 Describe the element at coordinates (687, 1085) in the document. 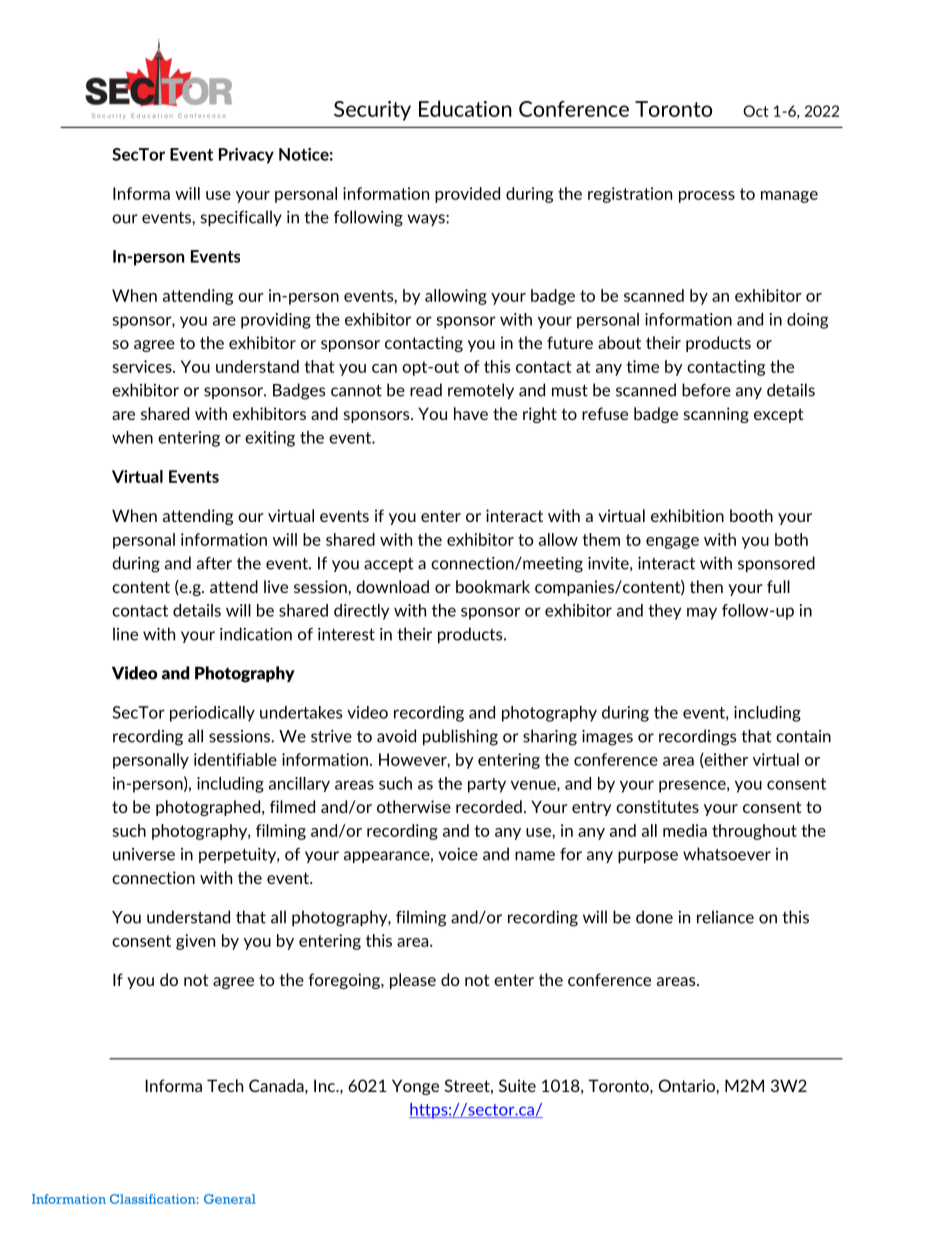

I see `Ontario` at that location.
